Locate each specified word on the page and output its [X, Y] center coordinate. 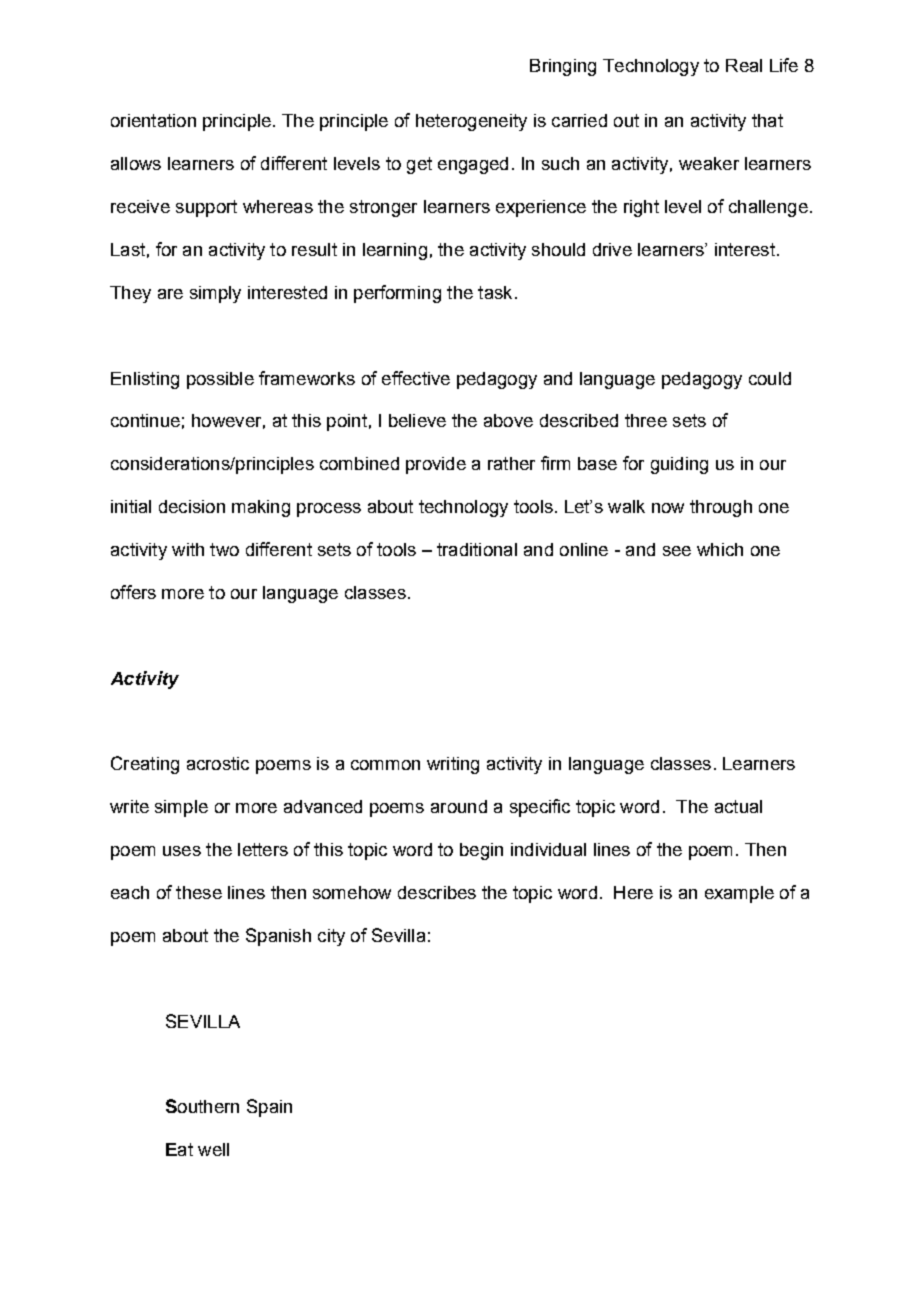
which [720, 549]
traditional [477, 549]
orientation [153, 120]
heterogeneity [471, 122]
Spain [269, 1108]
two [224, 549]
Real [744, 65]
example [739, 894]
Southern [202, 1106]
